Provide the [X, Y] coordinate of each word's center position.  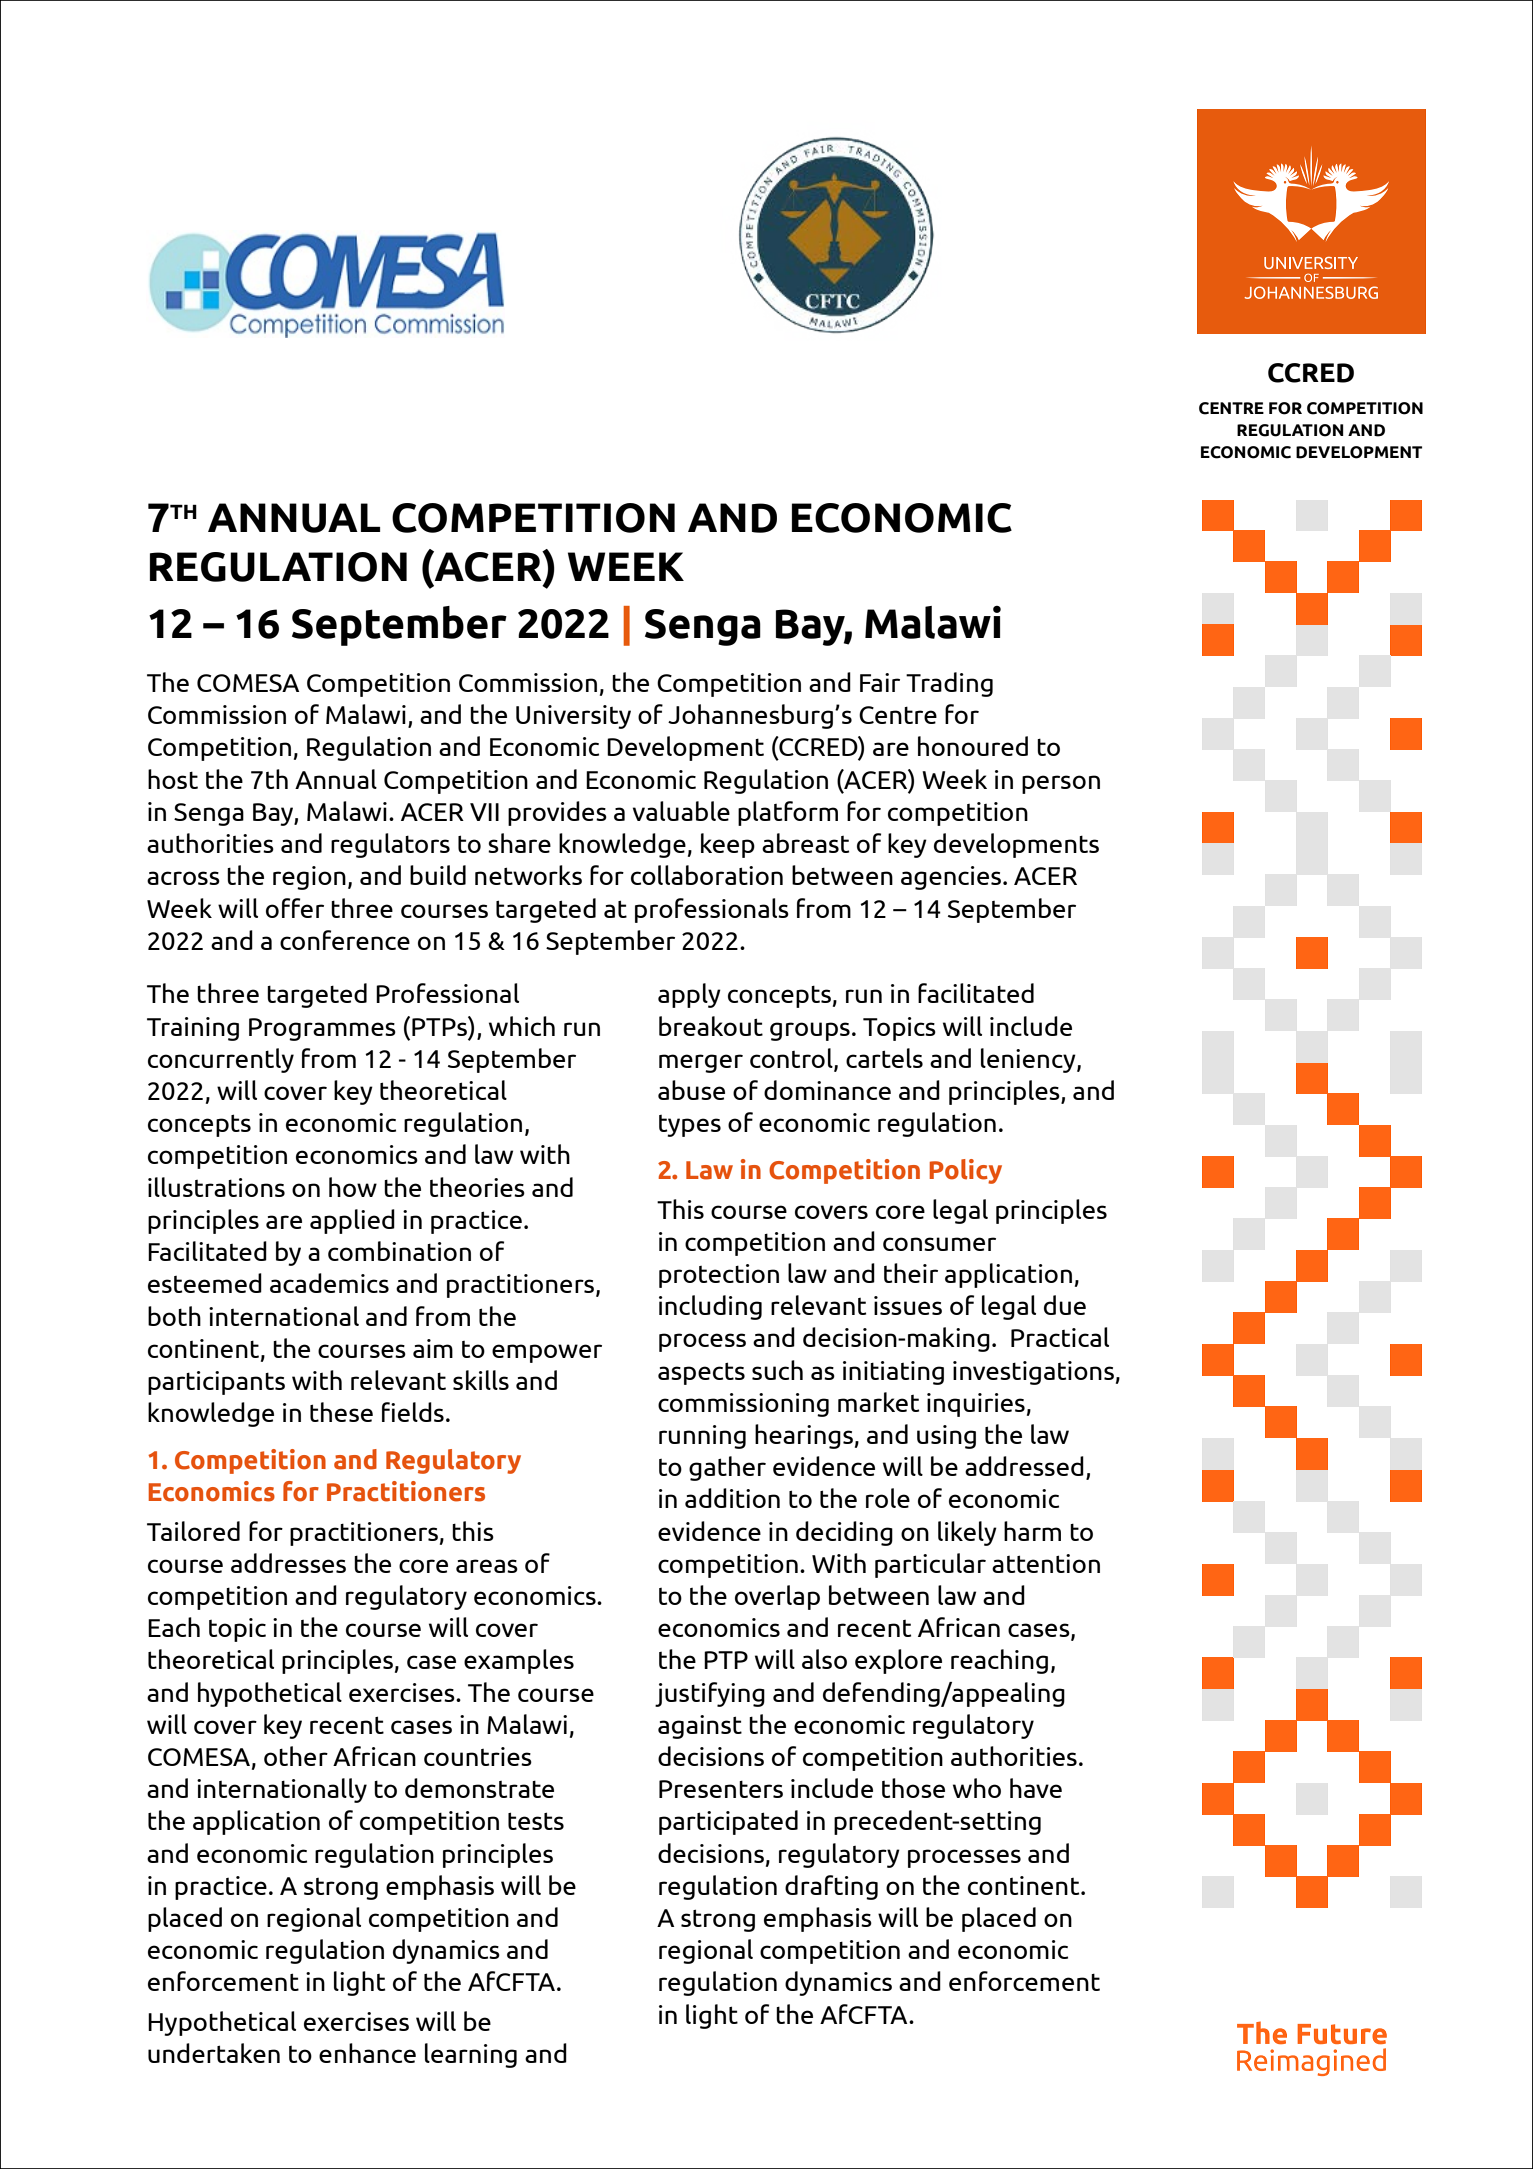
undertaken [214, 2053]
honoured [973, 746]
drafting [831, 1887]
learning [471, 2055]
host [173, 779]
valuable [681, 811]
